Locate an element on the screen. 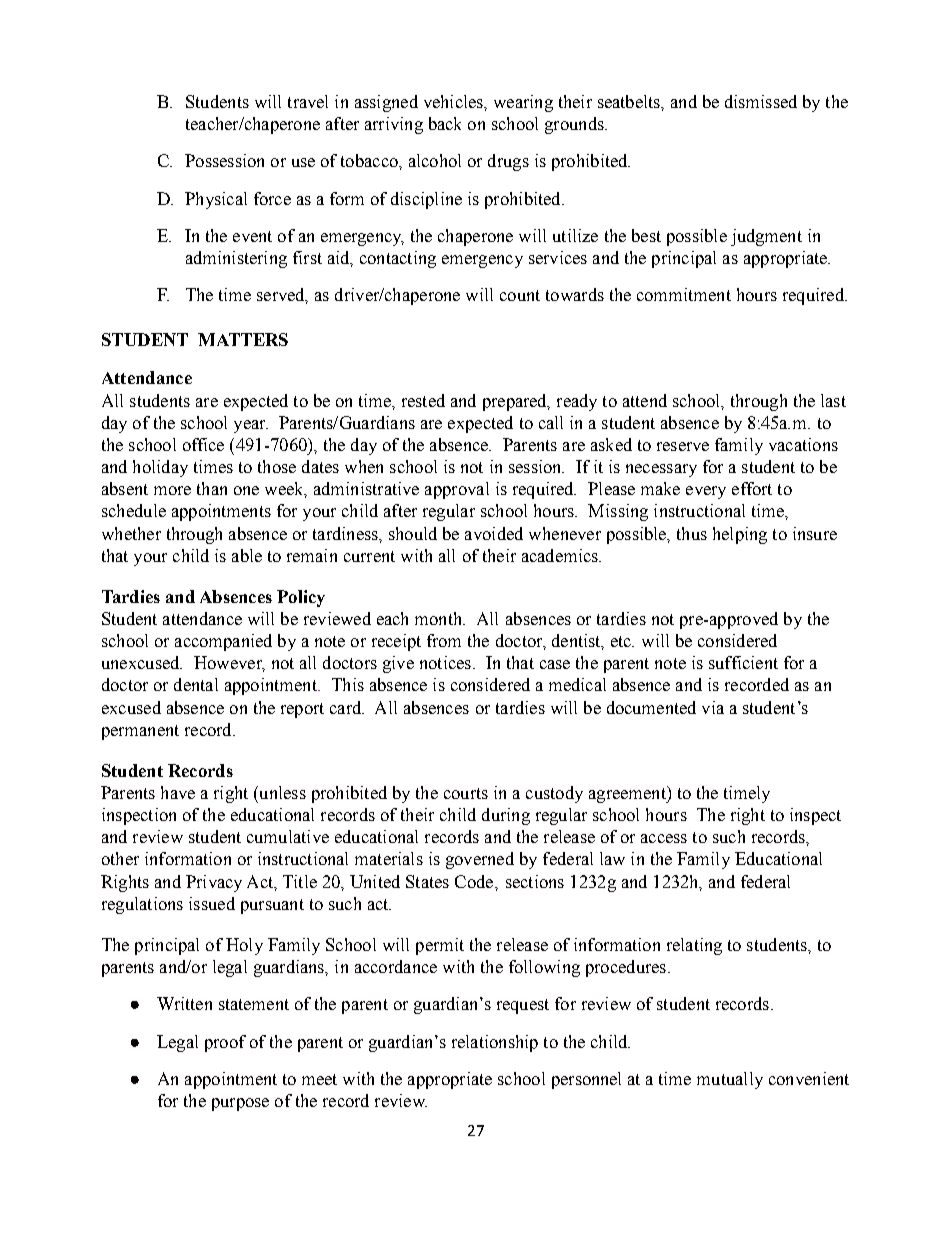 This screenshot has width=952, height=1233. via is located at coordinates (713, 707).
